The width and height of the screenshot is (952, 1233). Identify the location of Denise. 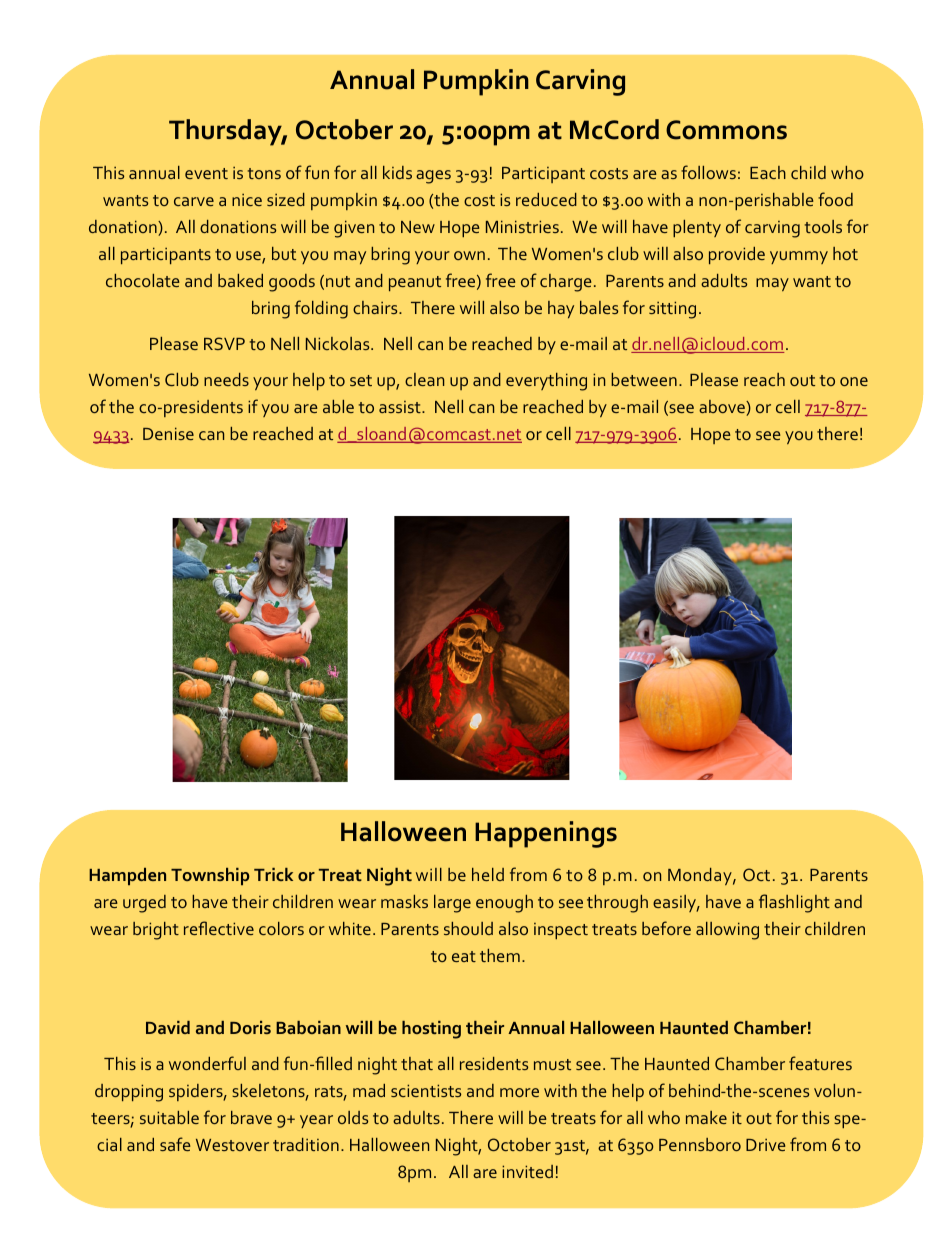
(168, 433).
